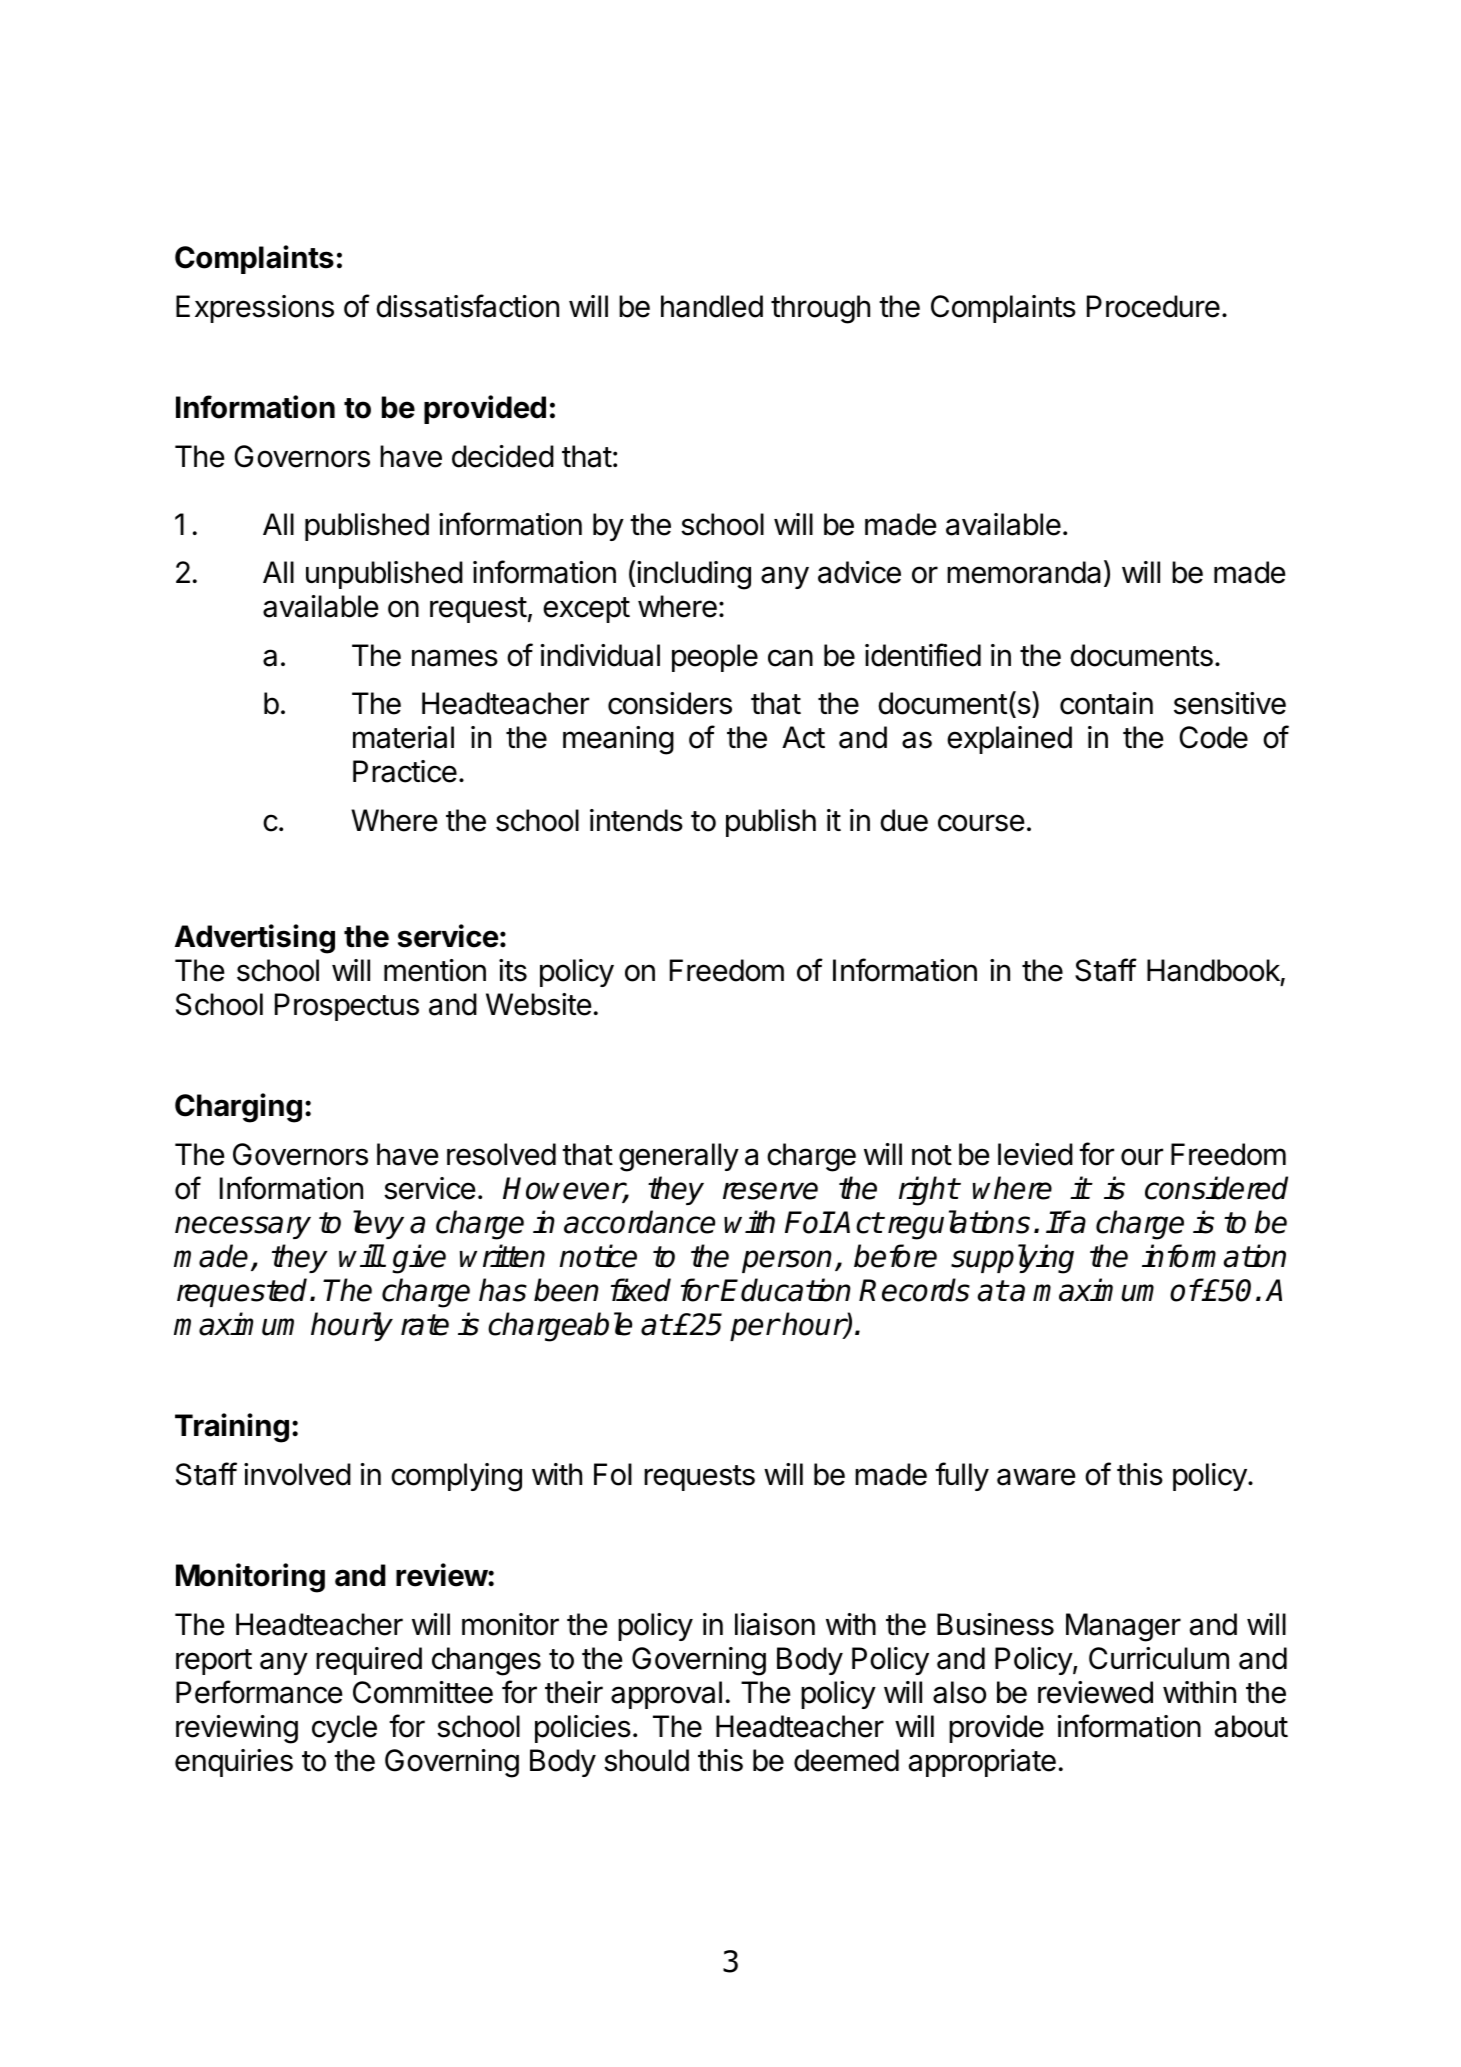 The width and height of the screenshot is (1461, 2067). Describe the element at coordinates (344, 1729) in the screenshot. I see `cycle` at that location.
